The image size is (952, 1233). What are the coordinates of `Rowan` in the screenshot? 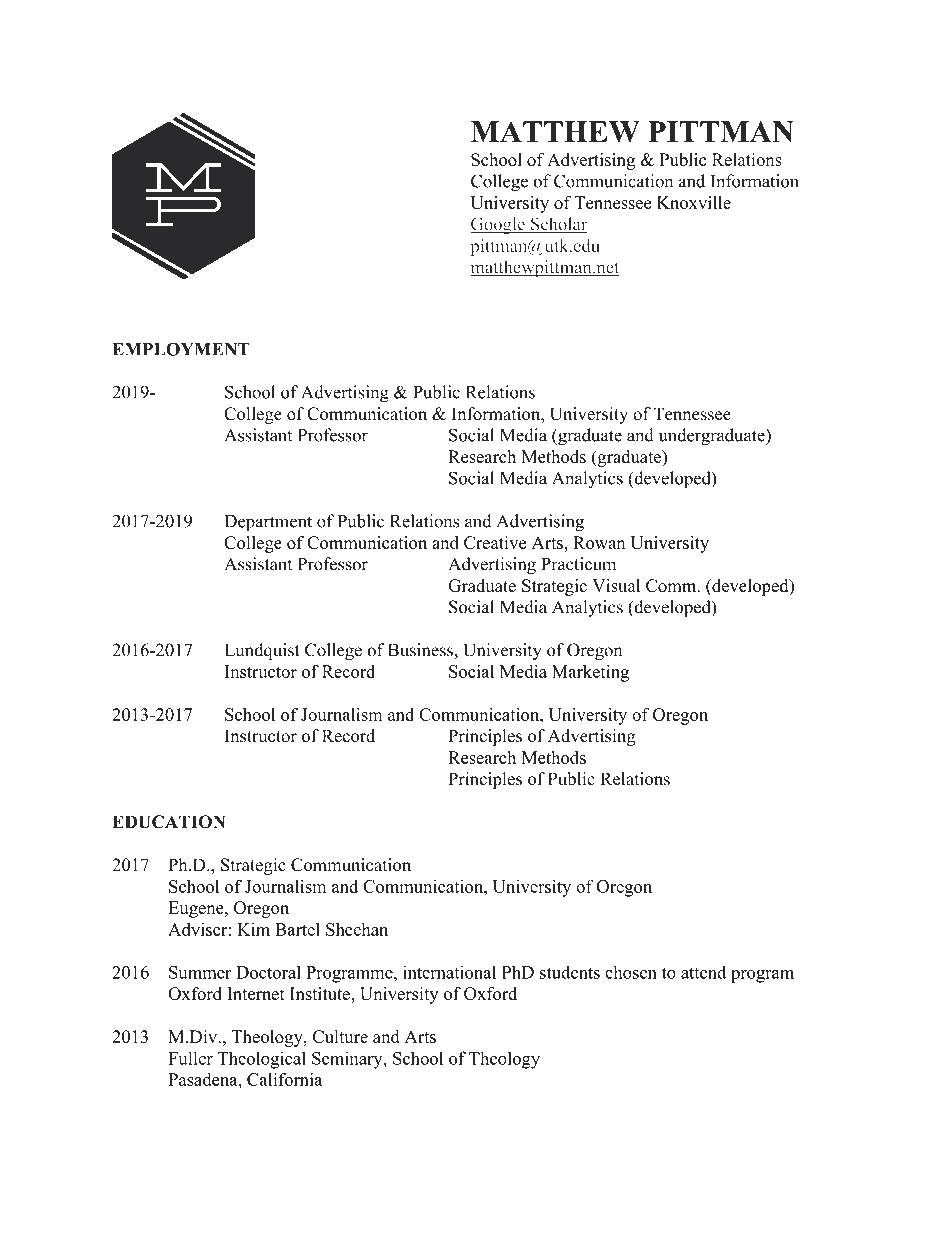 It's located at (599, 542).
